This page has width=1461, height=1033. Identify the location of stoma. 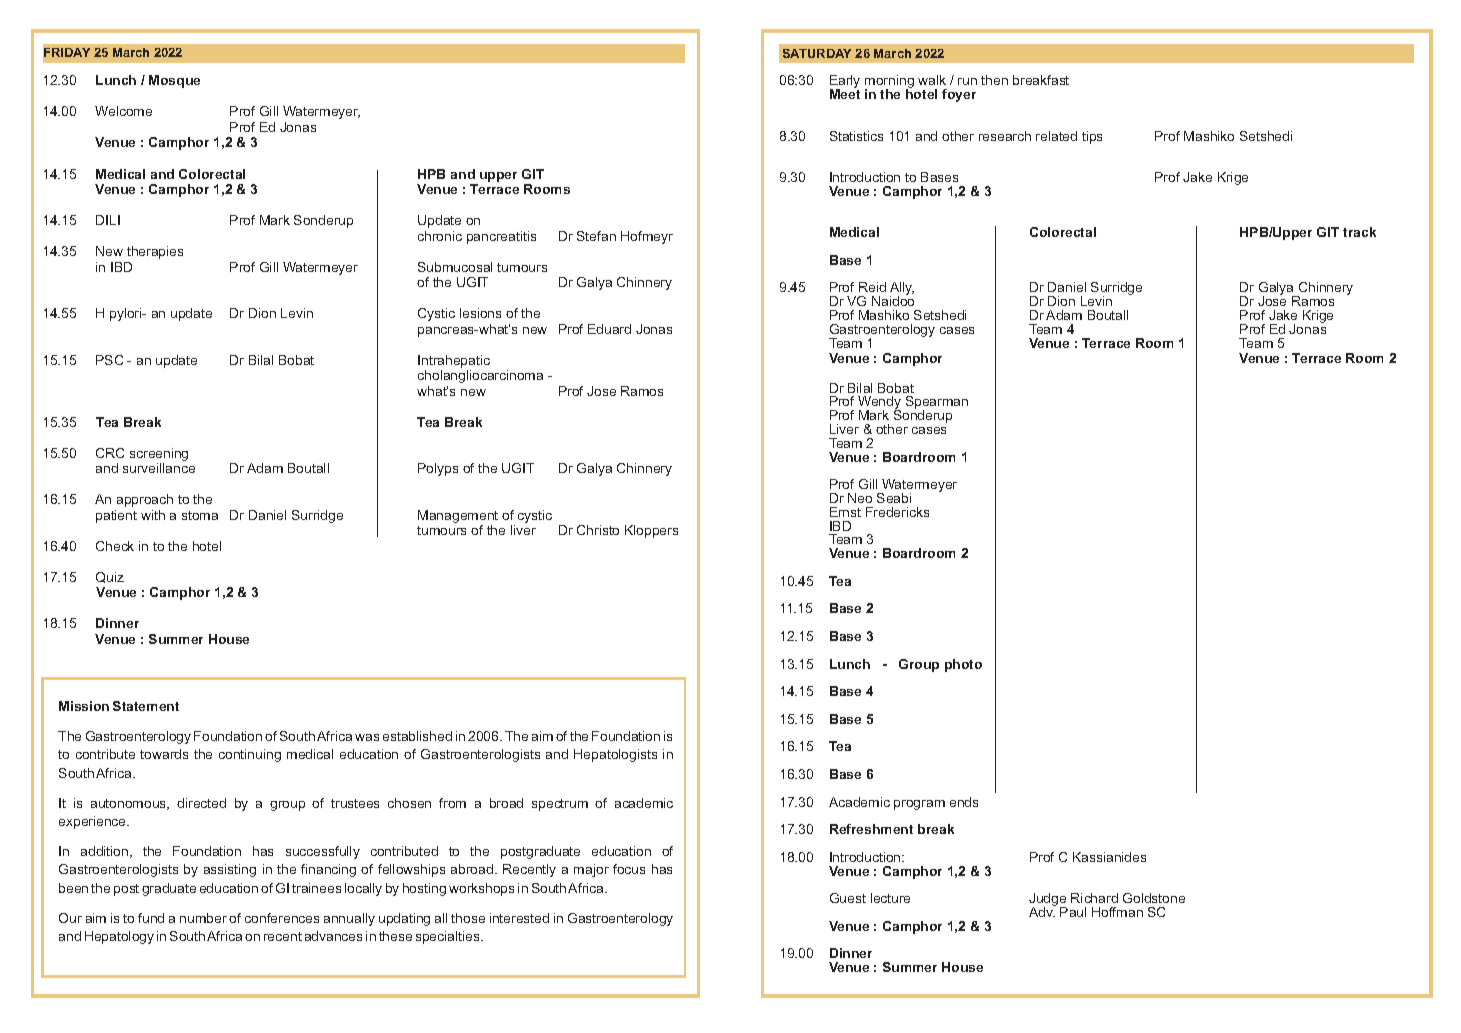
(200, 515).
